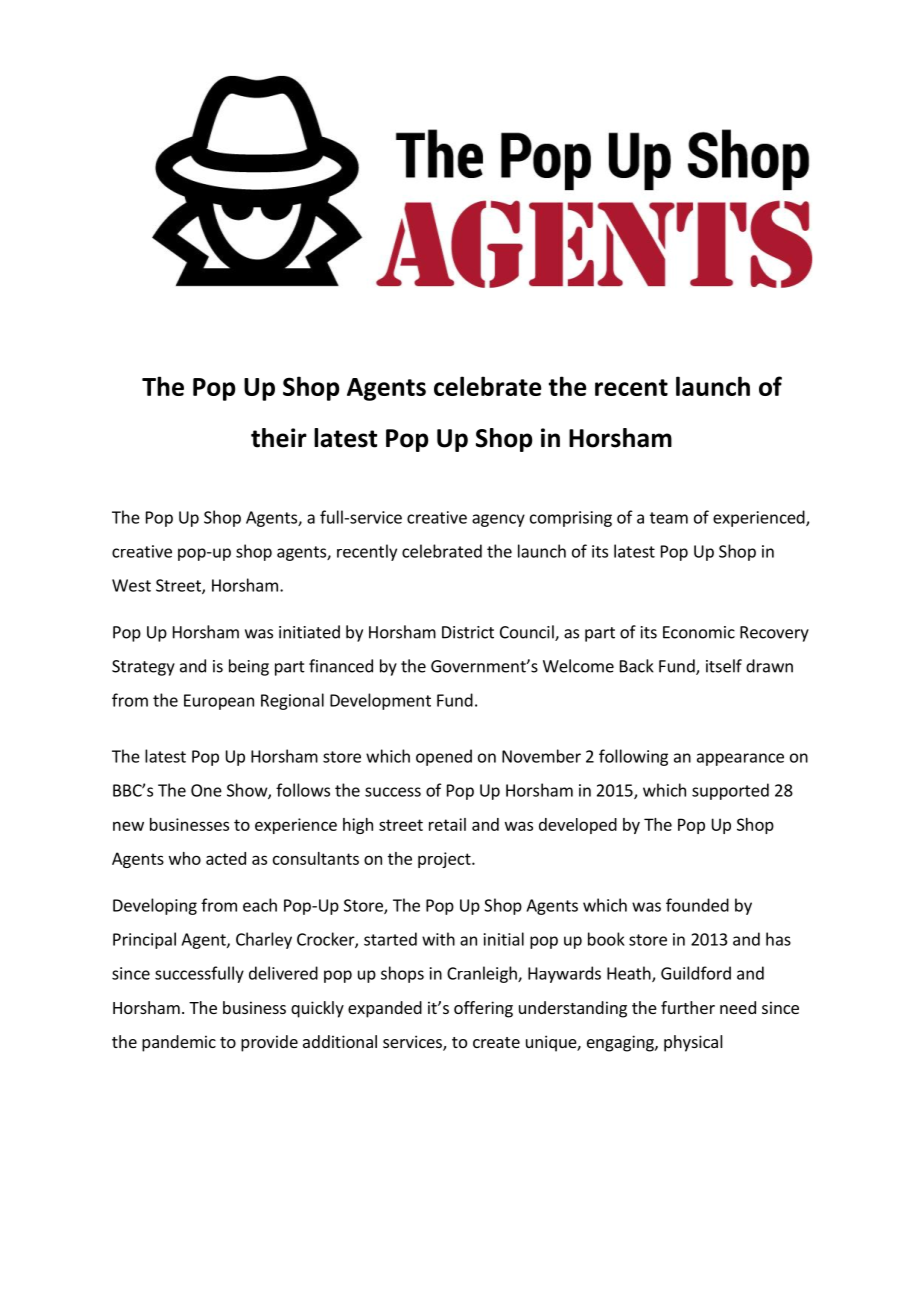  What do you see at coordinates (279, 438) in the screenshot?
I see `their` at bounding box center [279, 438].
